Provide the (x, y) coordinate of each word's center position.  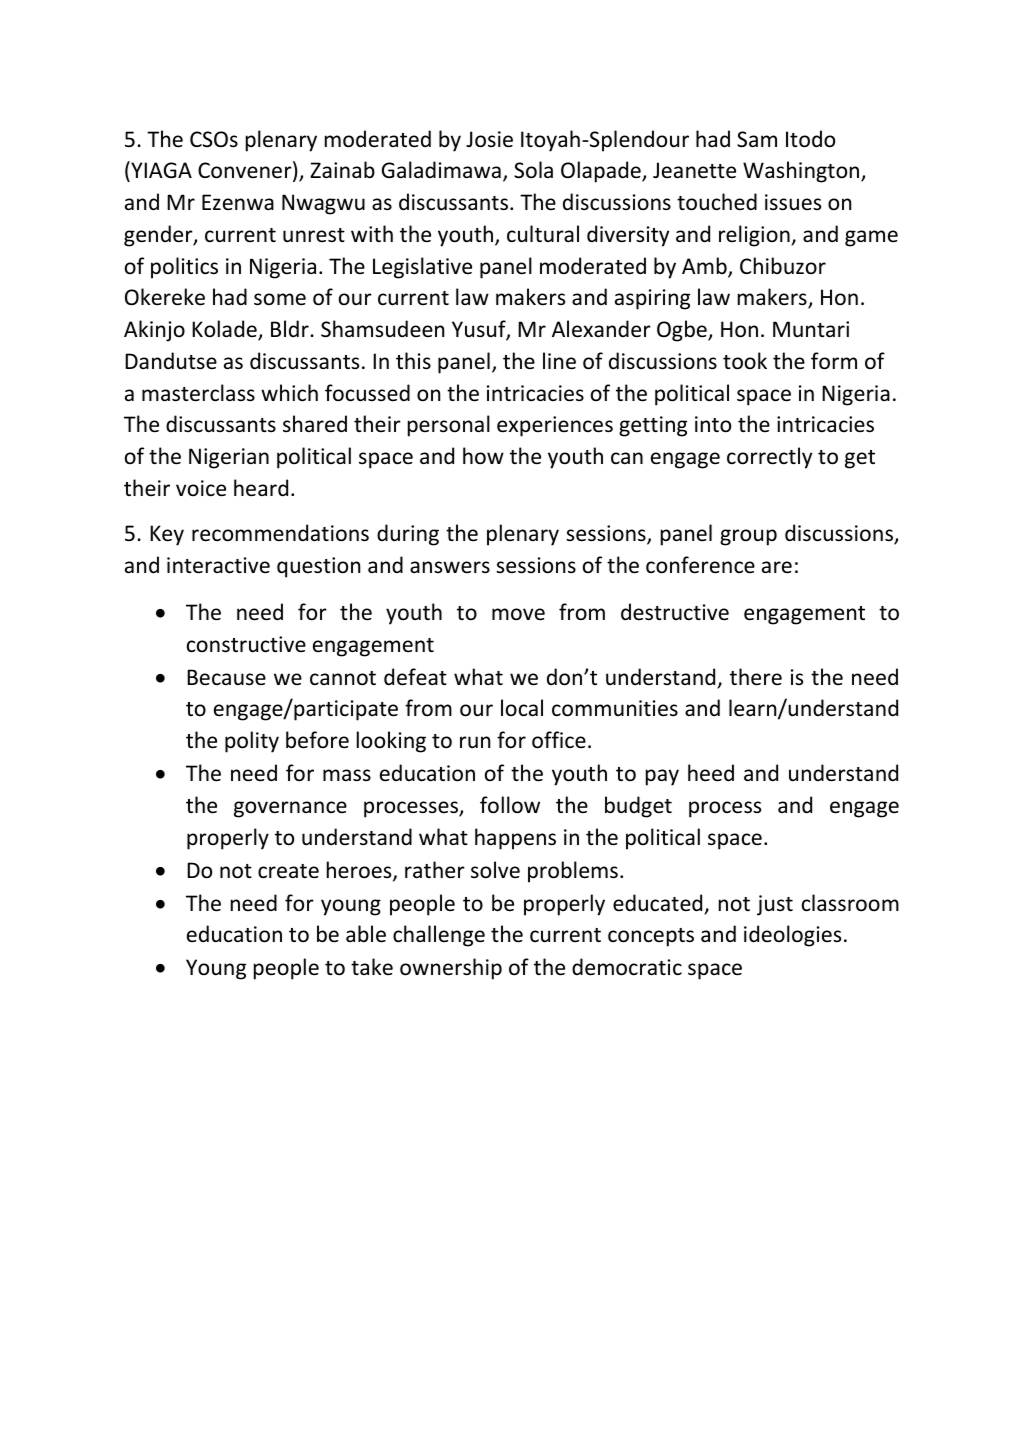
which (289, 393)
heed (711, 773)
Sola (533, 170)
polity (252, 742)
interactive (218, 565)
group (748, 537)
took (745, 361)
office (559, 740)
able (366, 934)
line (559, 361)
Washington (802, 172)
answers (450, 567)
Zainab (342, 169)
